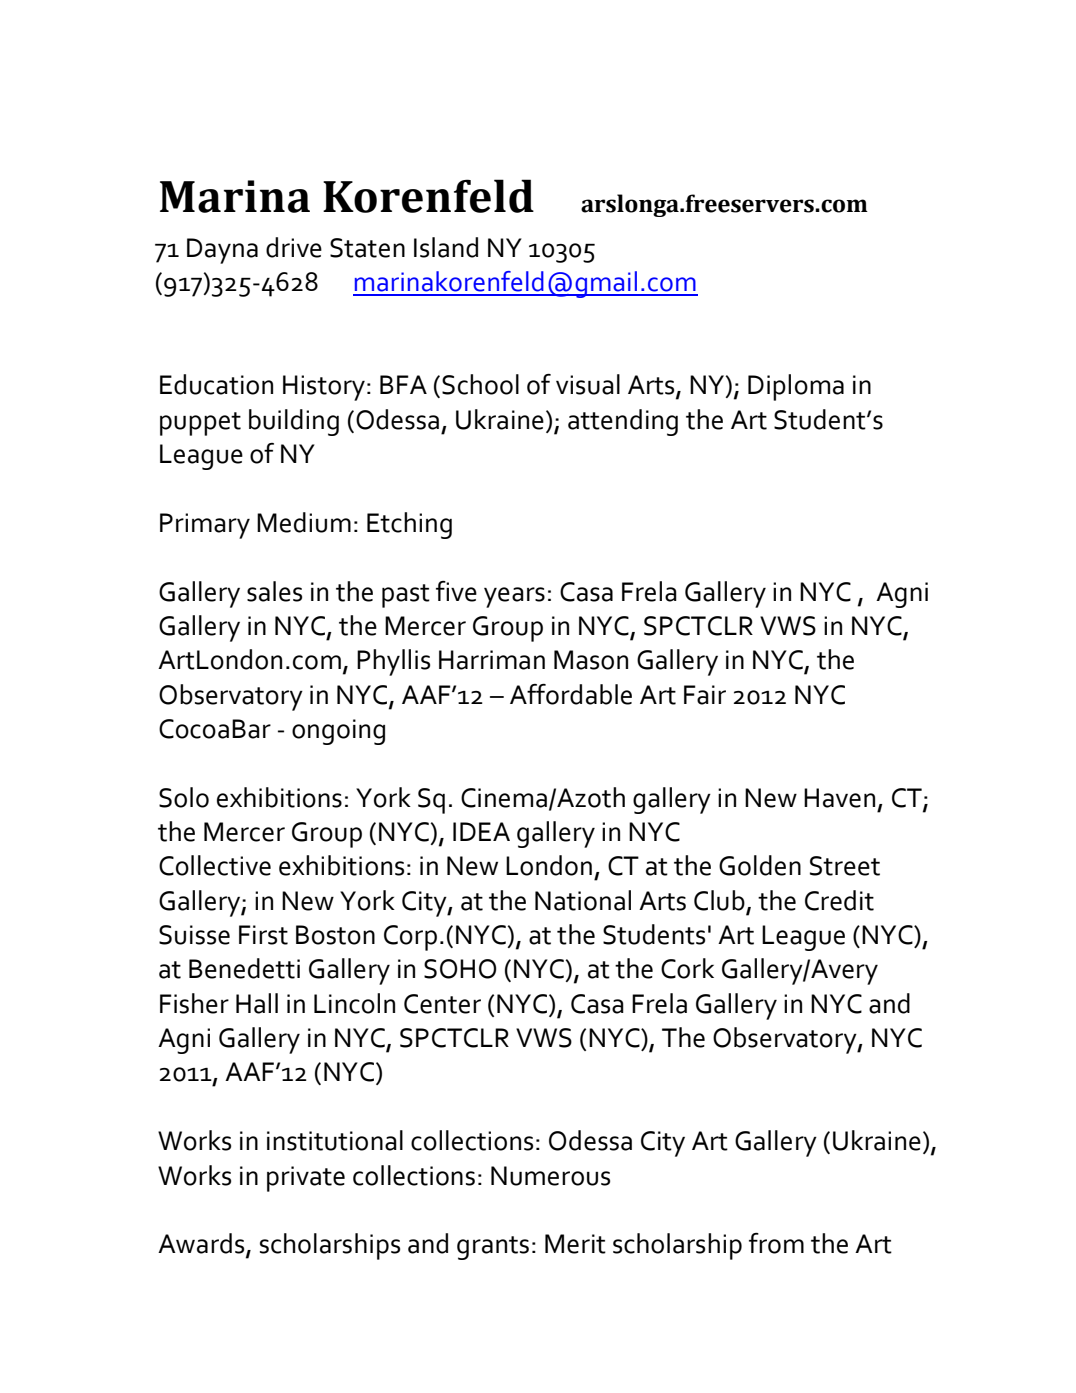 Image resolution: width=1076 pixels, height=1393 pixels. What do you see at coordinates (446, 247) in the page?
I see `Island` at bounding box center [446, 247].
